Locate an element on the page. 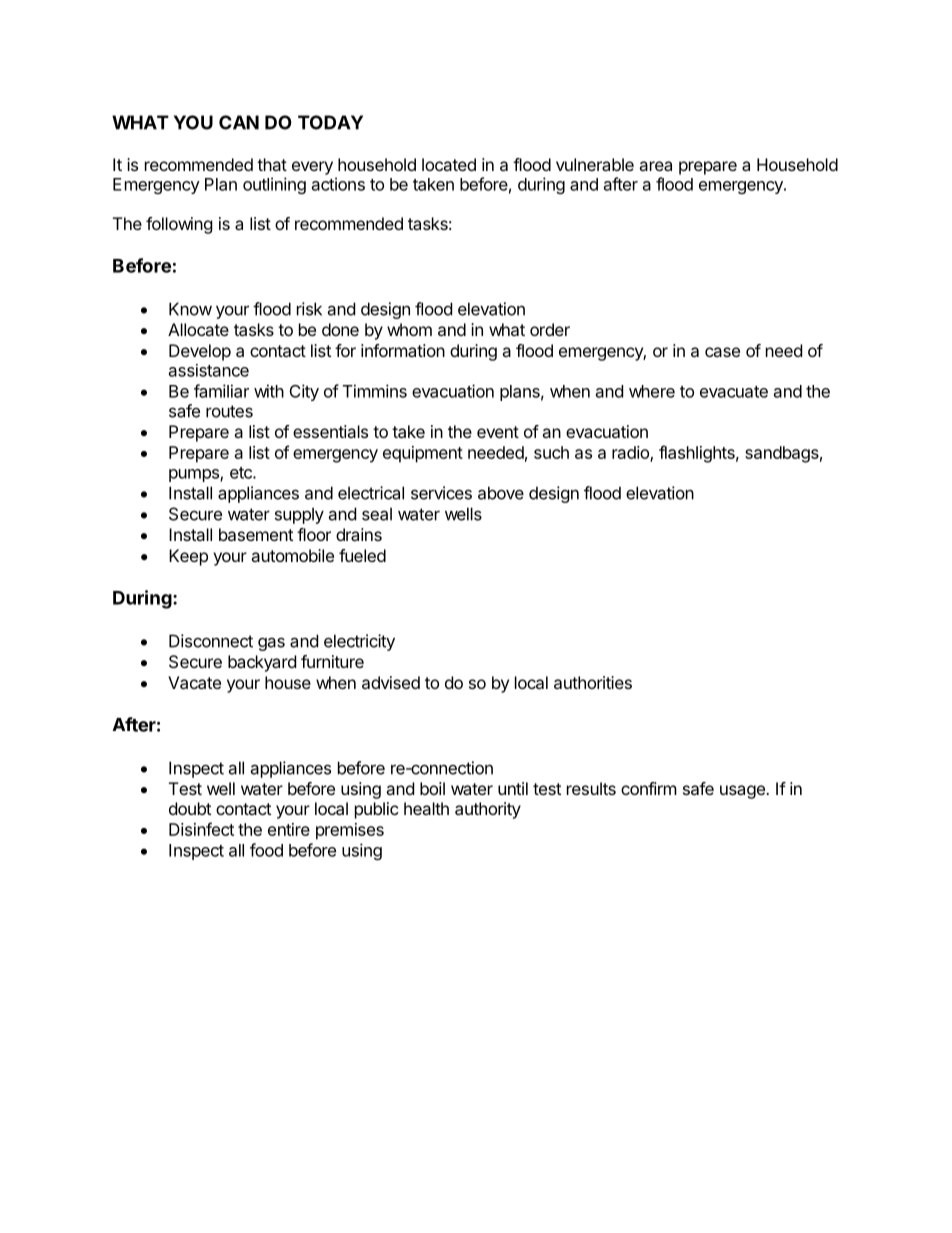 Image resolution: width=952 pixels, height=1233 pixels. gas is located at coordinates (271, 644).
